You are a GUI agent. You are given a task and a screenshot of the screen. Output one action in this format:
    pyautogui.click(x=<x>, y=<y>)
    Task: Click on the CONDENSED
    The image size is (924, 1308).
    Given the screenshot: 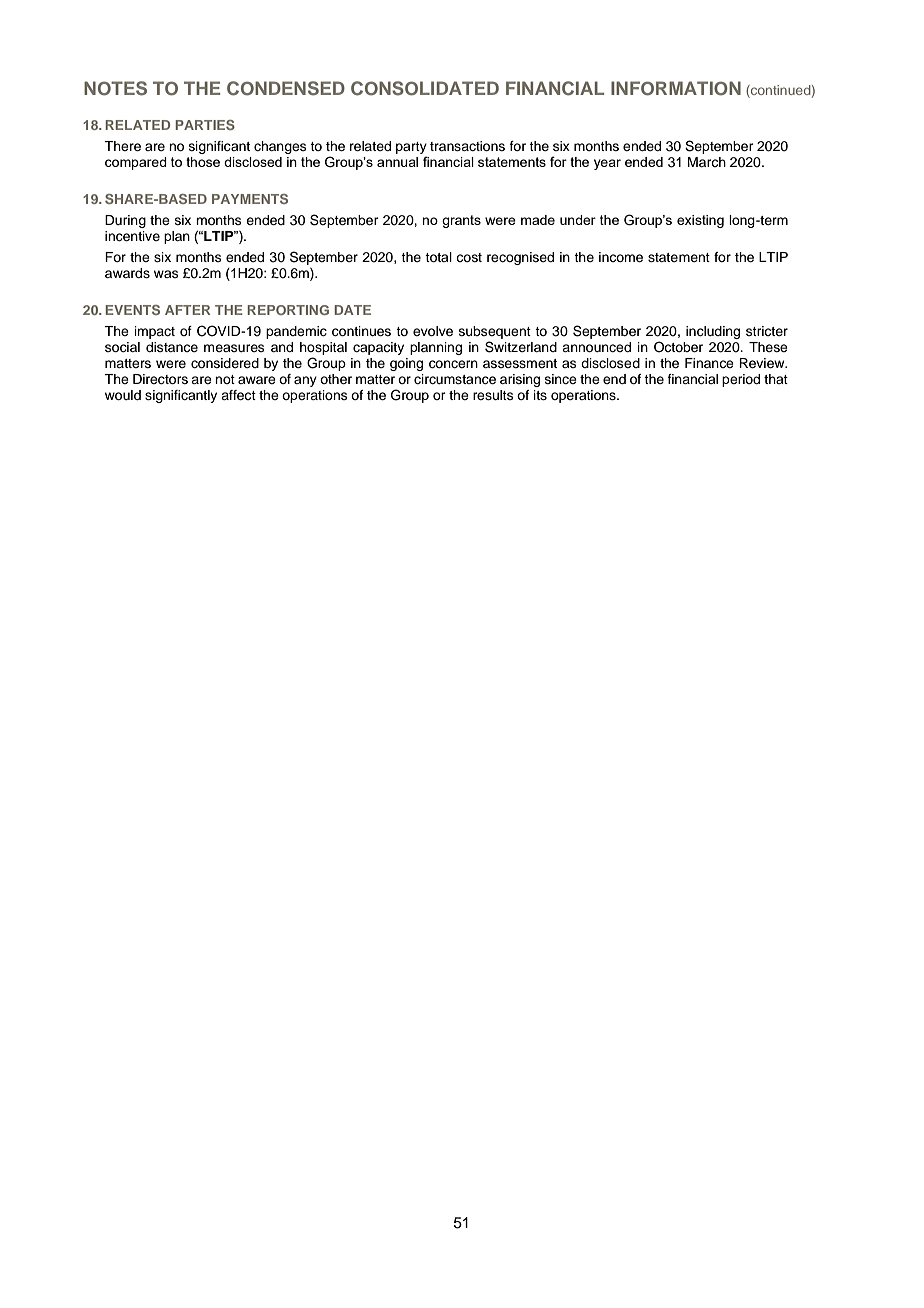 What is the action you would take?
    pyautogui.click(x=286, y=88)
